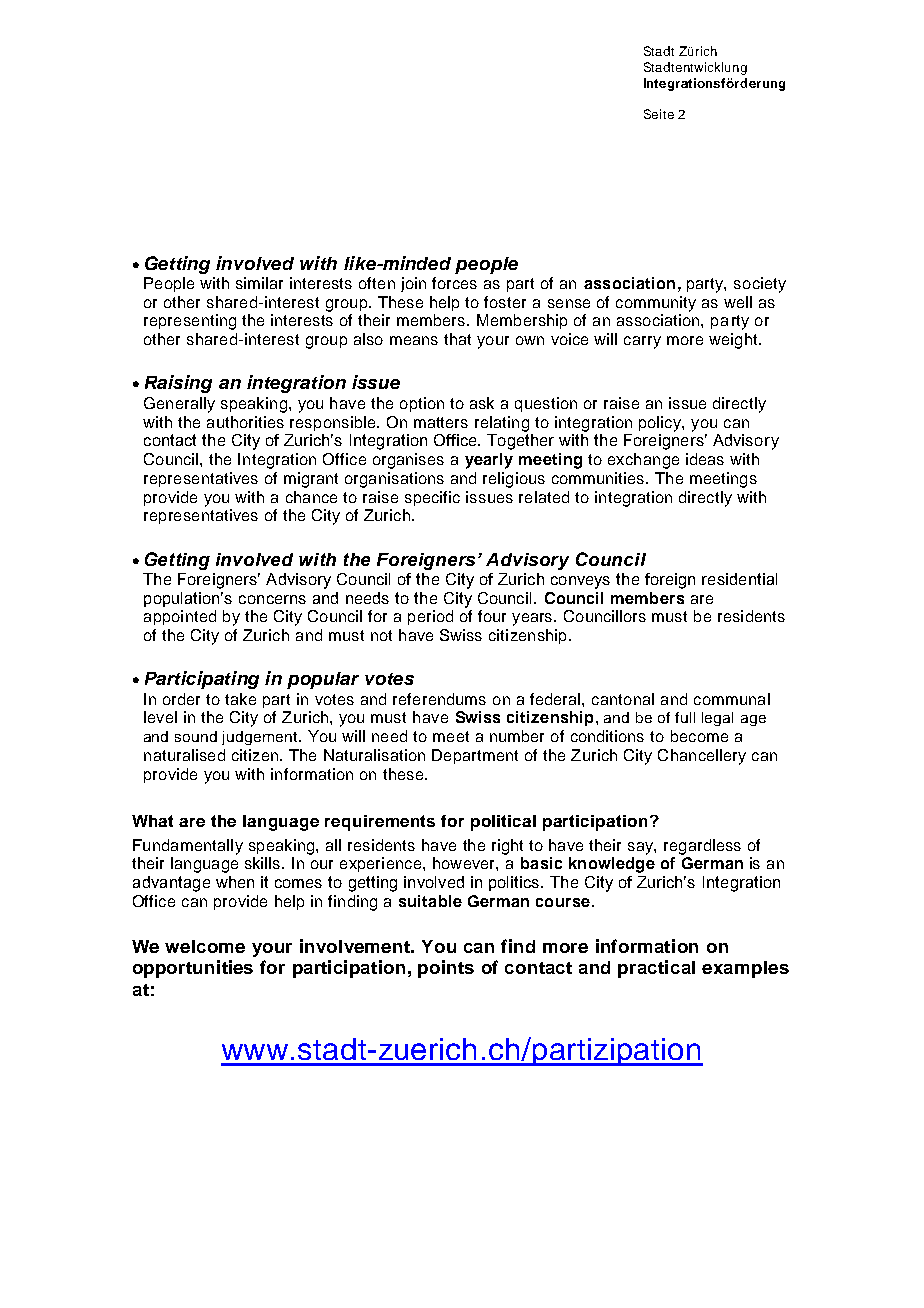 Image resolution: width=924 pixels, height=1308 pixels. Describe the element at coordinates (659, 114) in the page. I see `Seite` at that location.
